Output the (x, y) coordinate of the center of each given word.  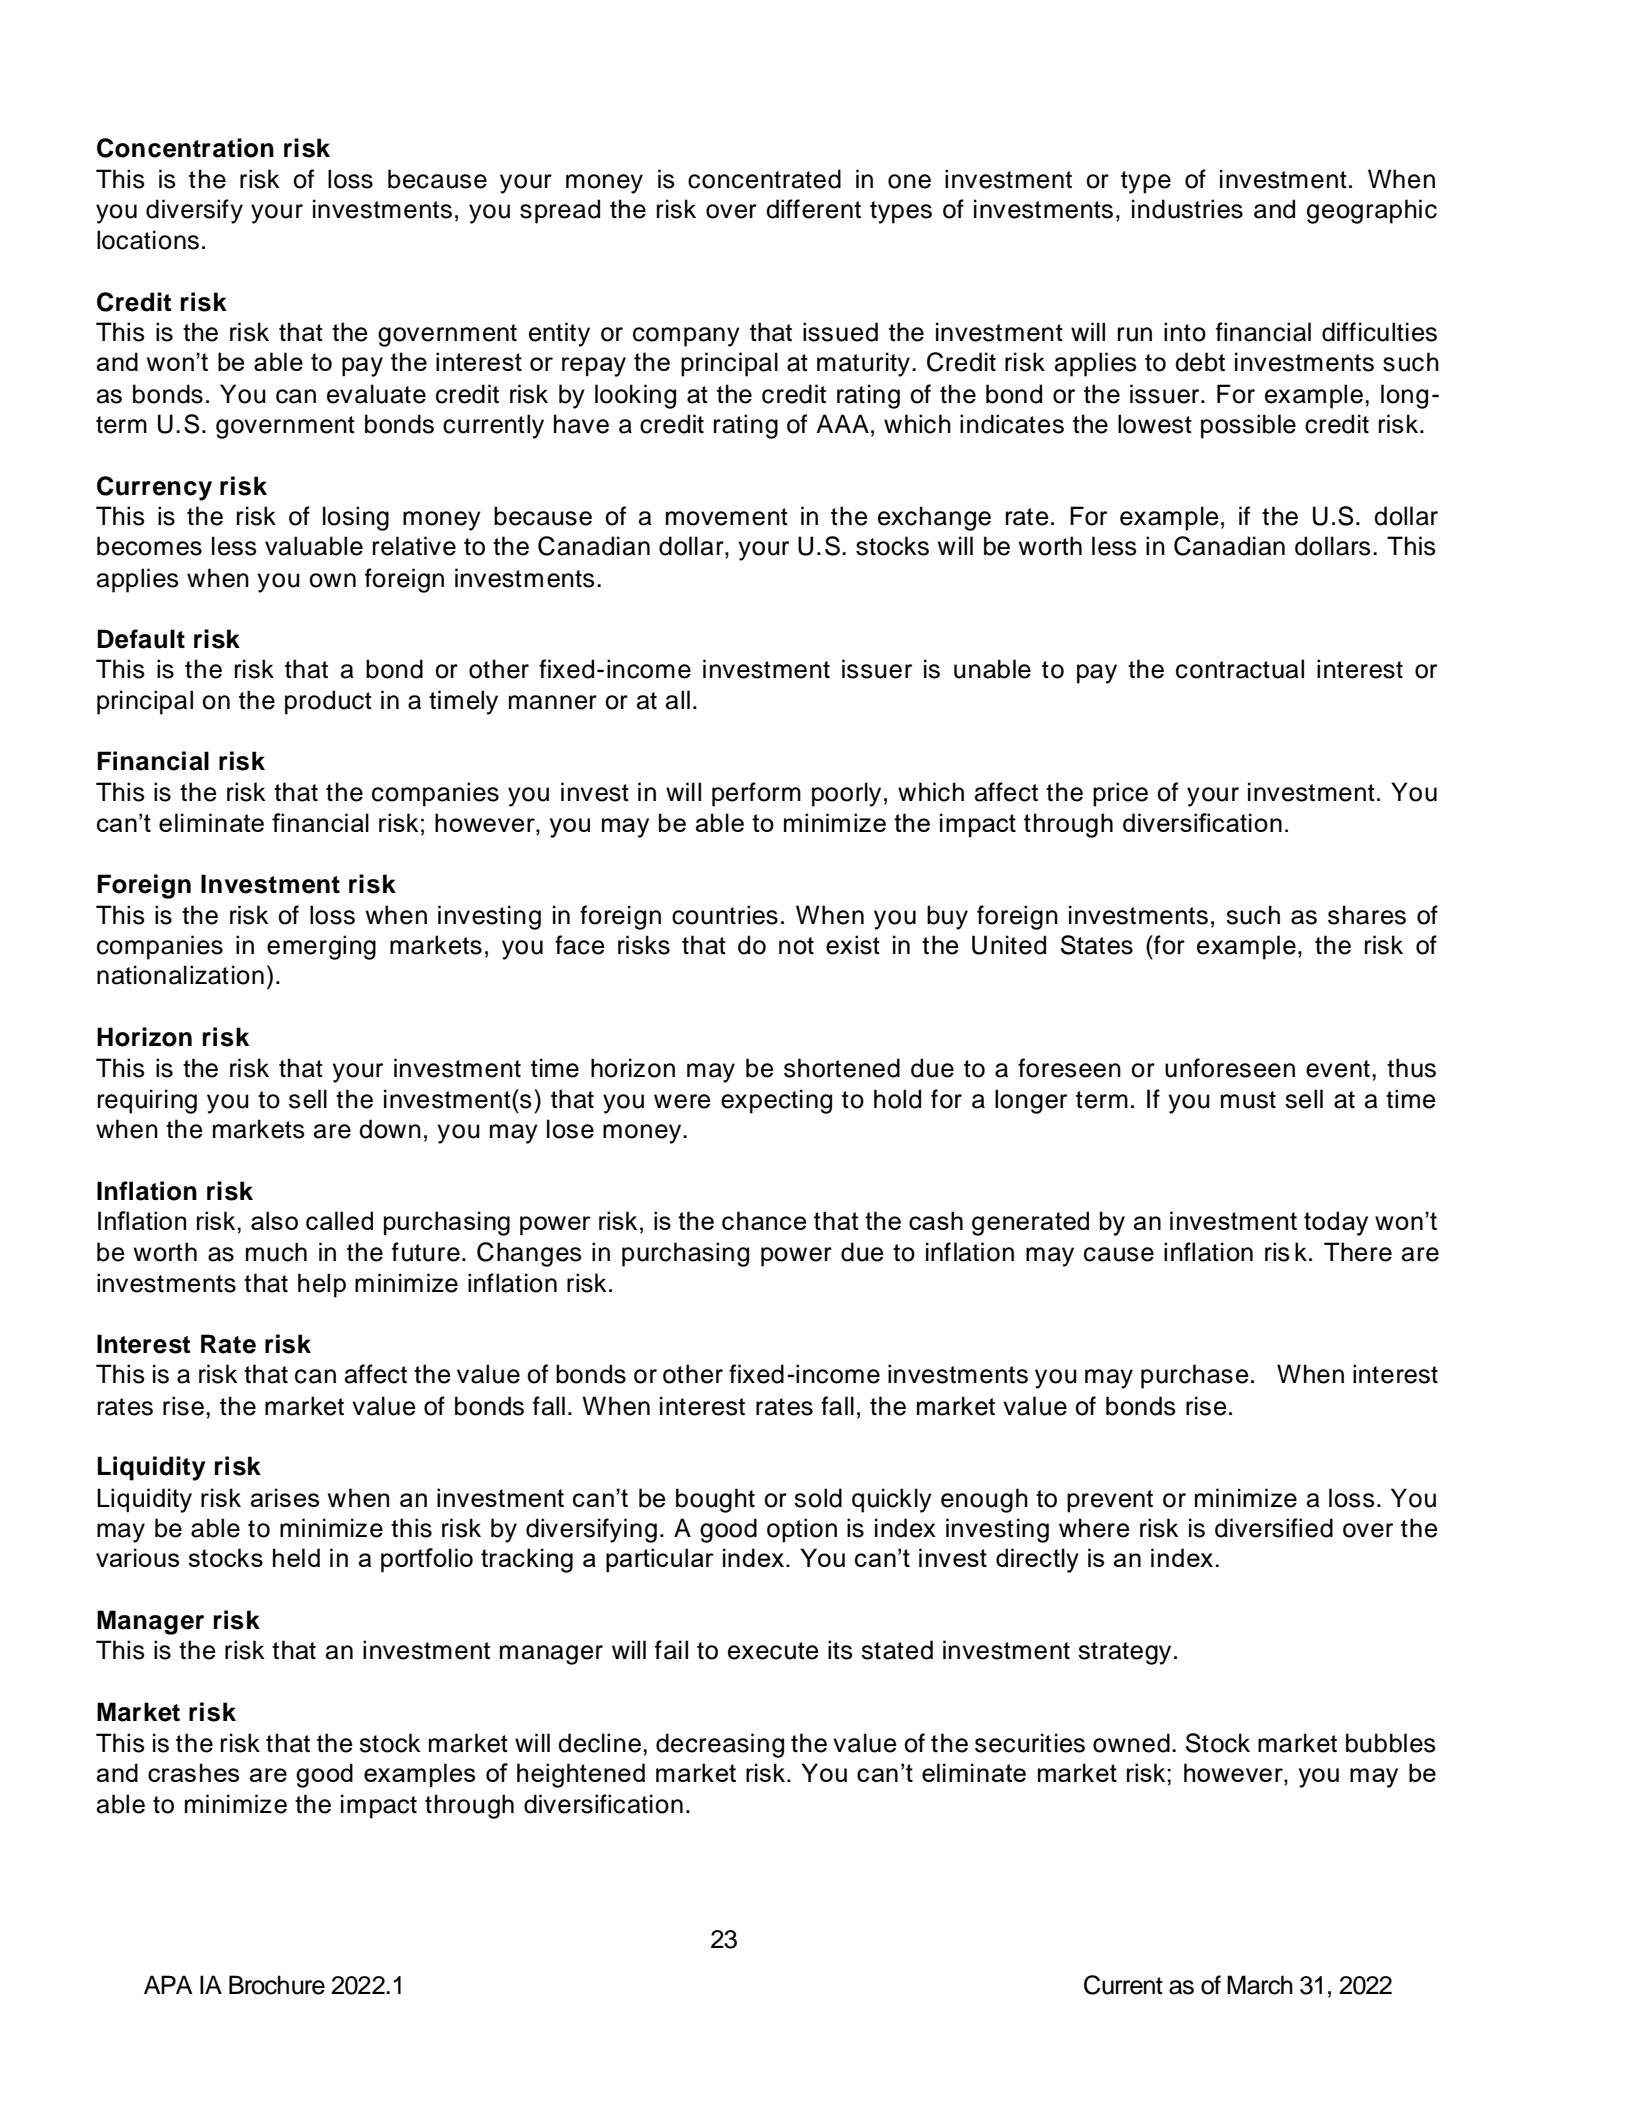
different (813, 209)
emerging (321, 947)
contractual (1240, 669)
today (1336, 1223)
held (296, 1557)
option (802, 1530)
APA (168, 1984)
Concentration (185, 148)
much (276, 1252)
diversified (1274, 1528)
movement (727, 517)
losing (356, 518)
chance (764, 1220)
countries (725, 915)
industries (1187, 209)
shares (1367, 915)
